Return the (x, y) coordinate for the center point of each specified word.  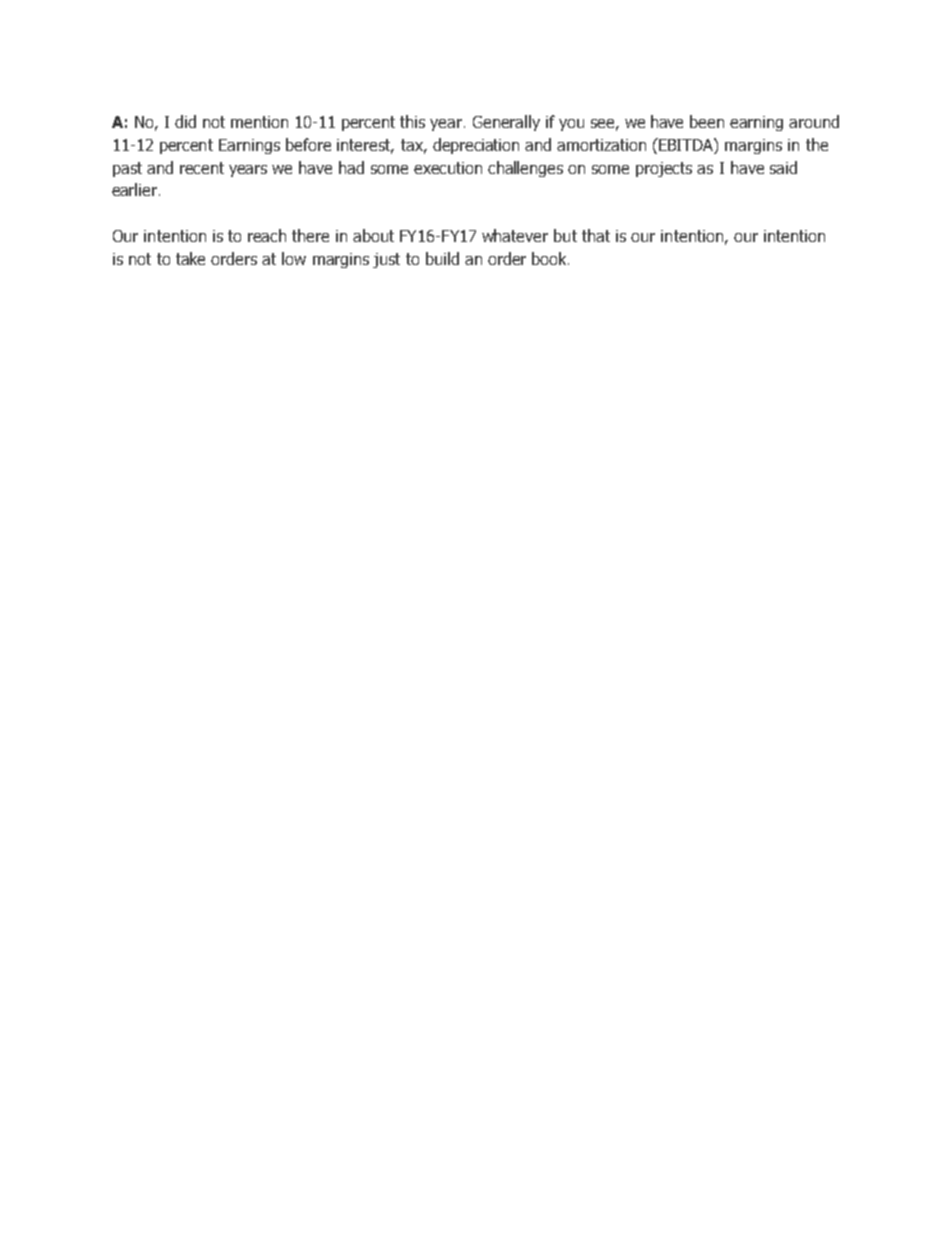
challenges (525, 169)
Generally (506, 123)
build (442, 258)
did (185, 121)
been (707, 121)
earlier (134, 189)
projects (664, 169)
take (190, 258)
